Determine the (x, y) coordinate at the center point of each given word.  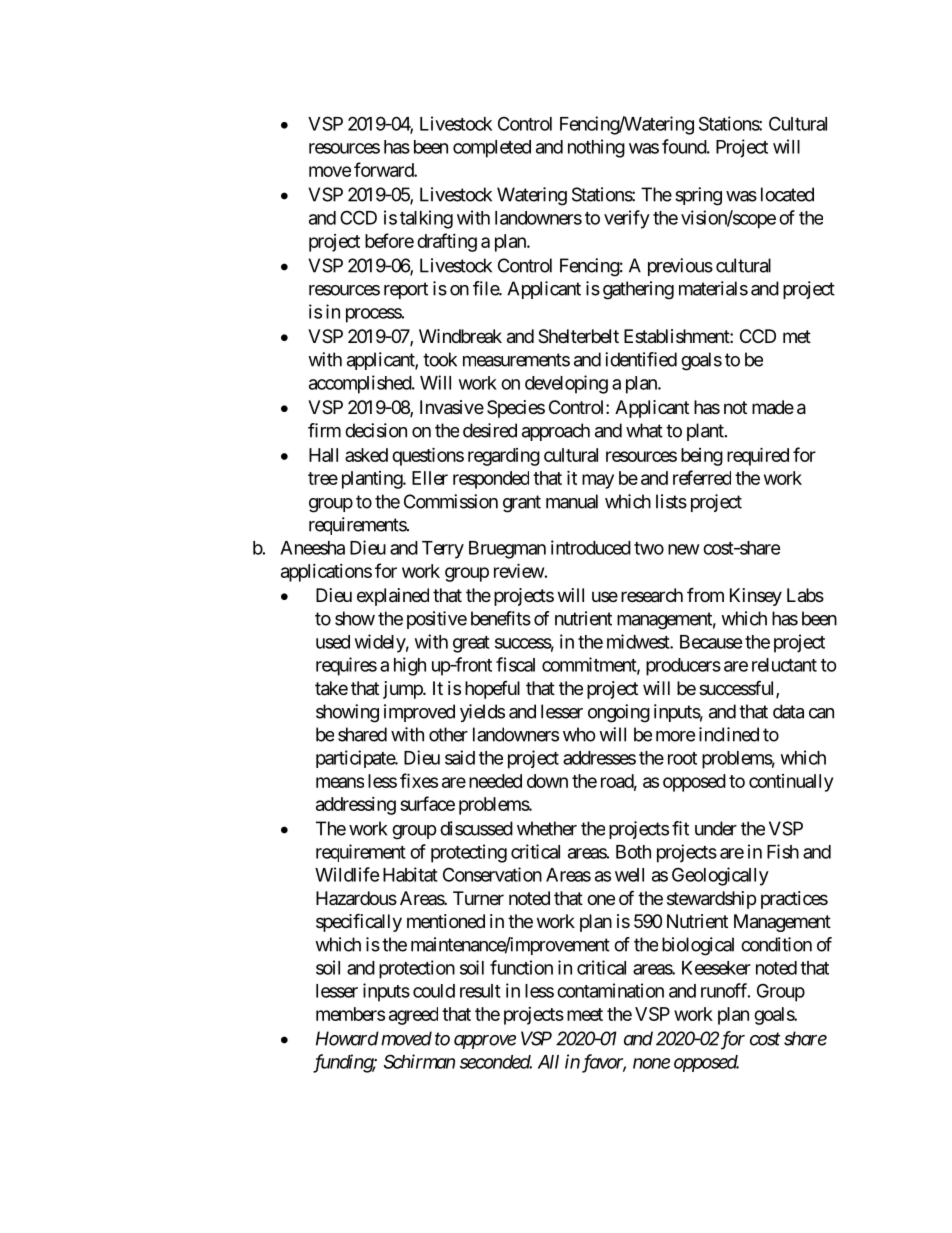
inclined (729, 734)
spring (698, 196)
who (579, 734)
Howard (347, 1038)
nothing (596, 148)
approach (556, 432)
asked (366, 455)
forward (384, 169)
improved (419, 713)
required (758, 456)
